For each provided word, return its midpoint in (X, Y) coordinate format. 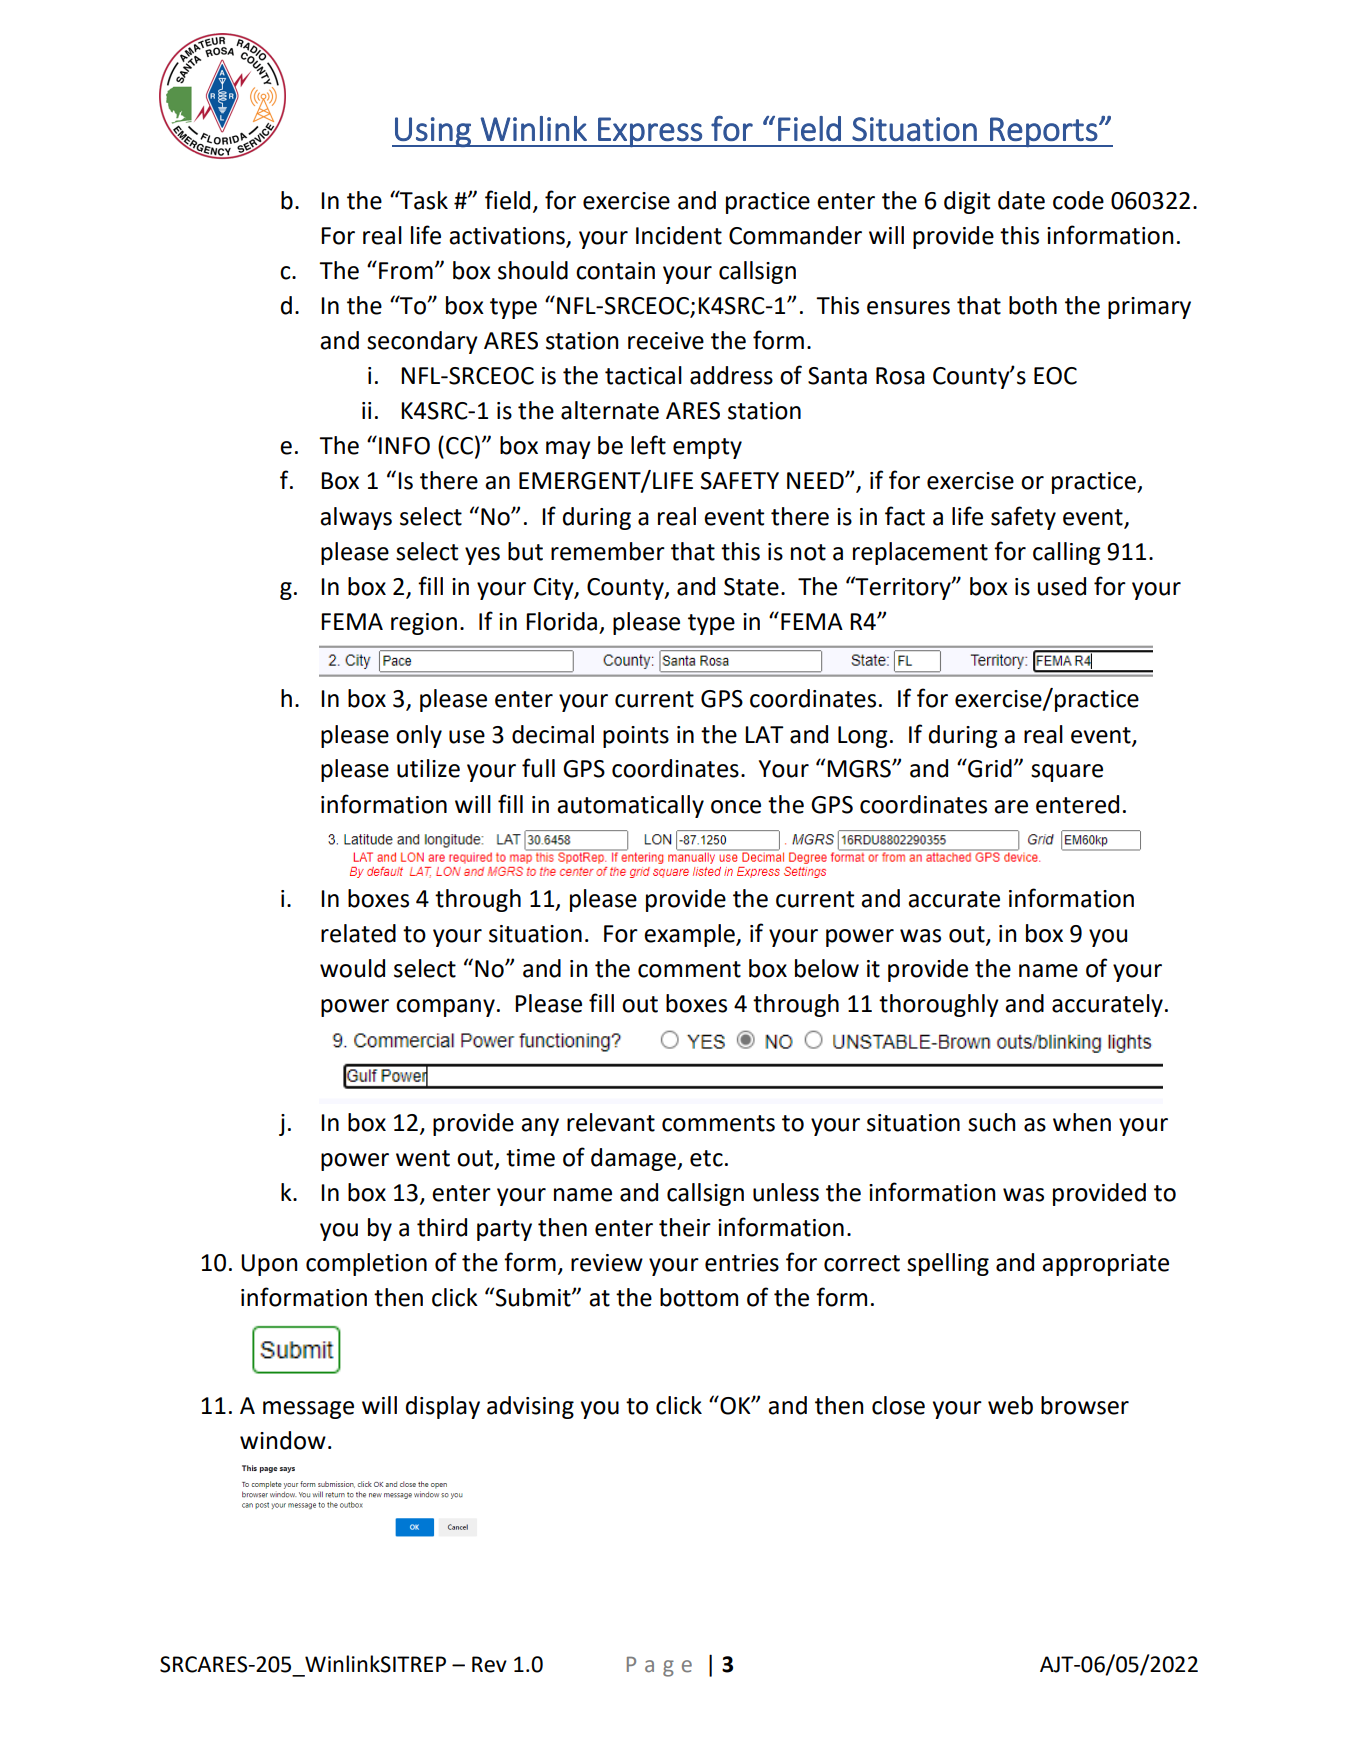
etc (706, 1158)
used (1061, 586)
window (283, 1440)
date (1021, 200)
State (751, 587)
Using (433, 132)
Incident (679, 235)
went (423, 1158)
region (424, 624)
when (1082, 1122)
